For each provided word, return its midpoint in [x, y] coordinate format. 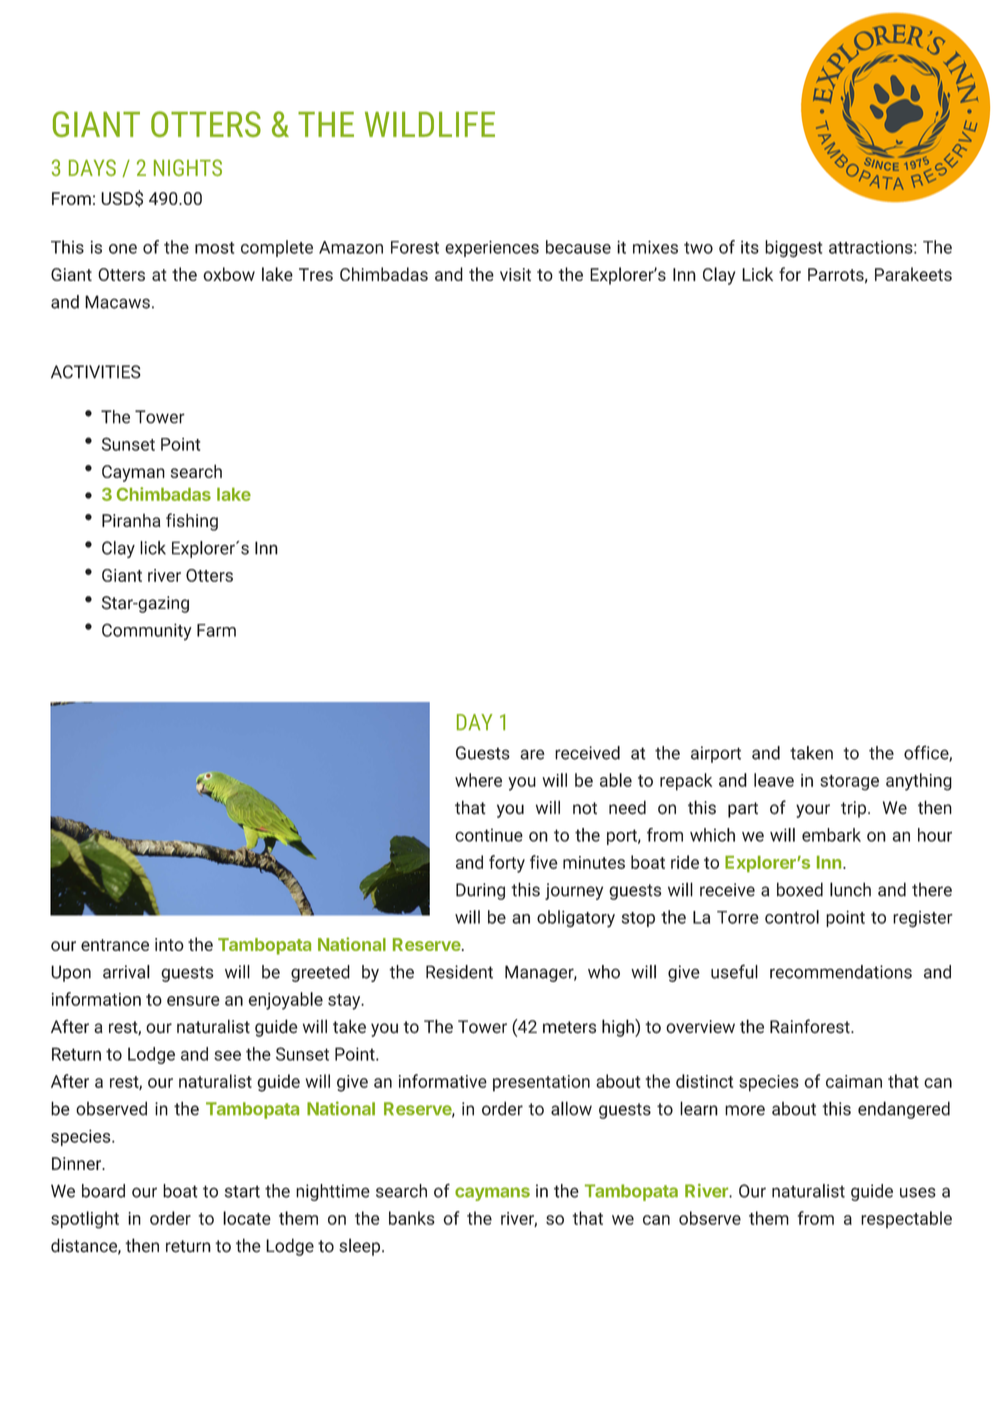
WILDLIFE [430, 124]
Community [147, 632]
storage [849, 783]
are [532, 754]
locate [247, 1218]
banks [412, 1218]
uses [918, 1192]
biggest [793, 249]
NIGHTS [188, 167]
